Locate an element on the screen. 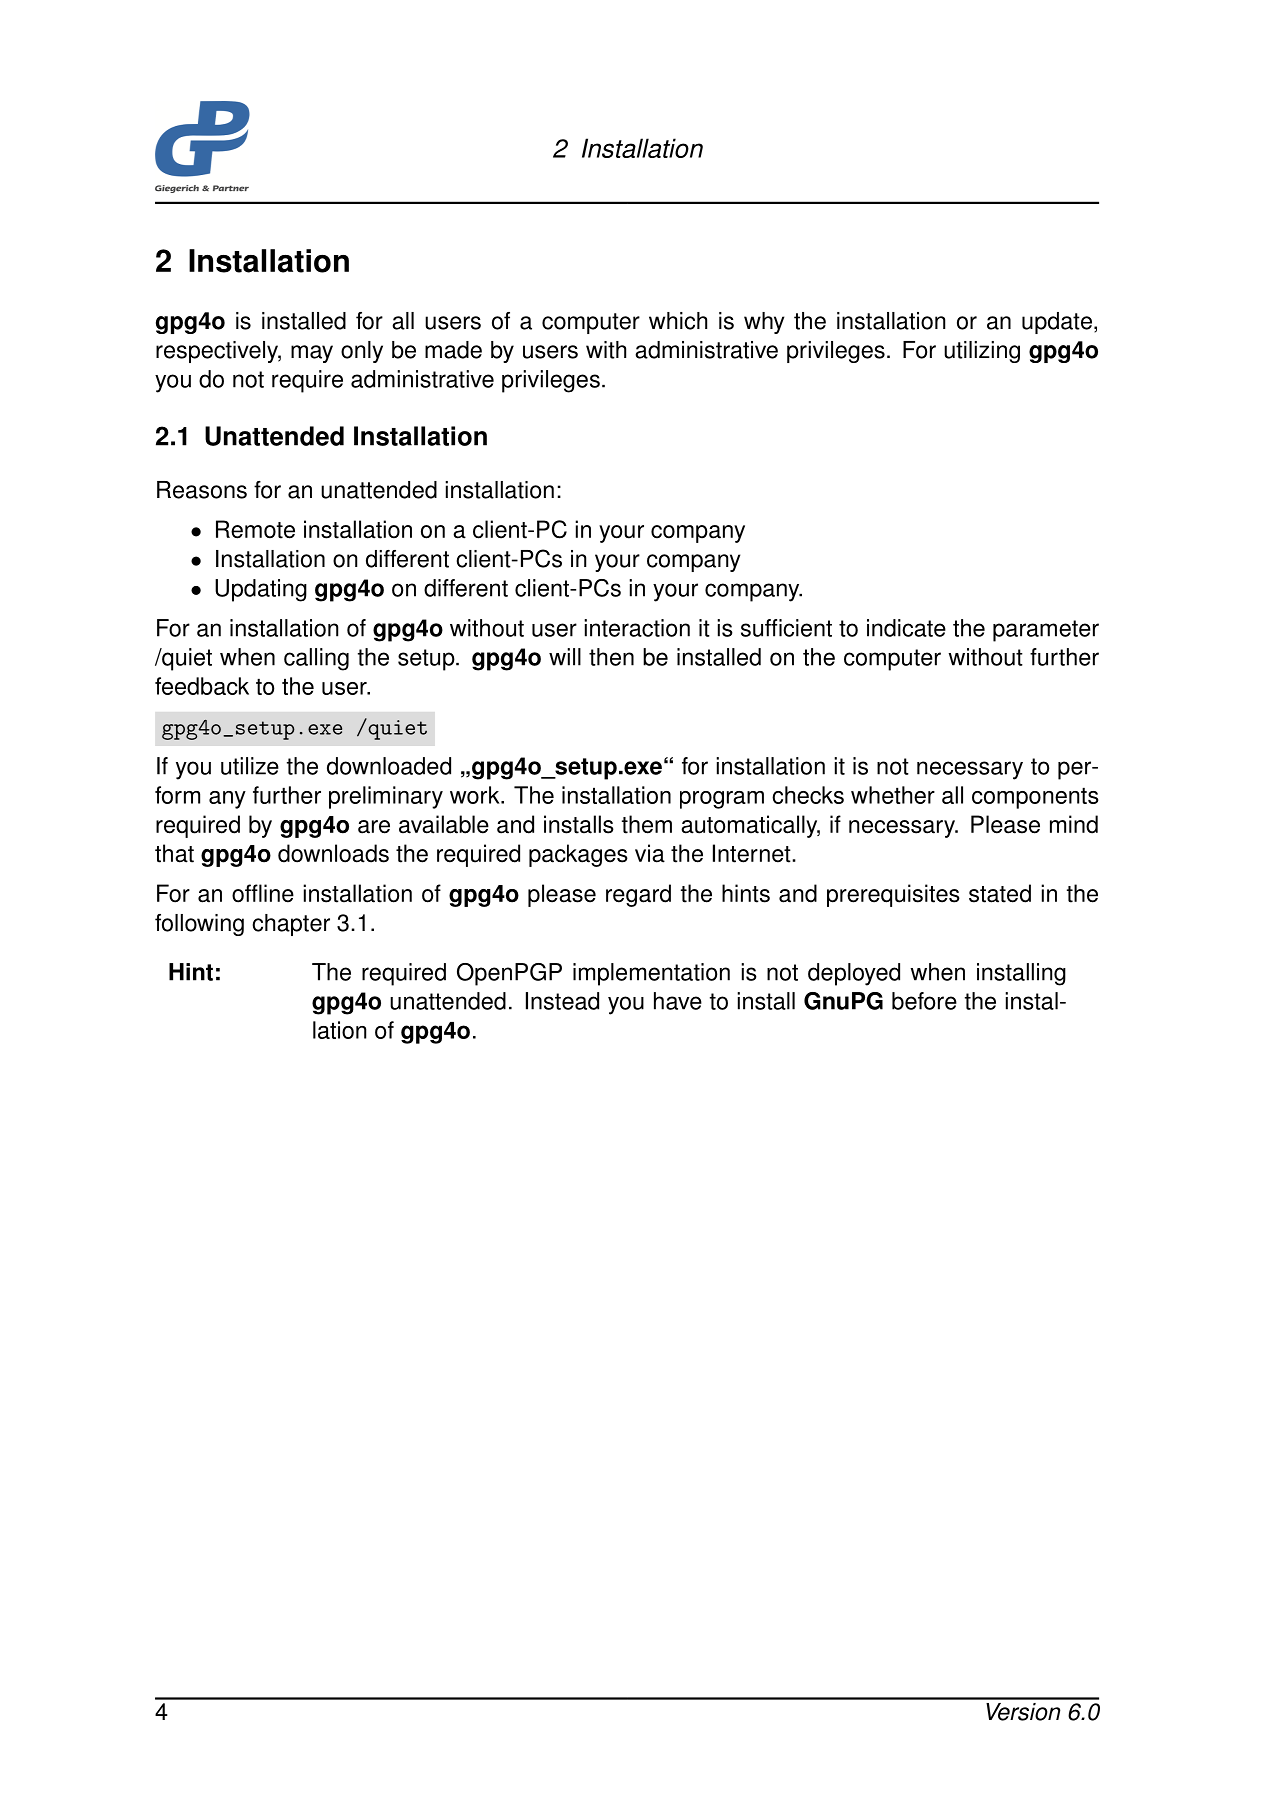  utilizing is located at coordinates (982, 352).
